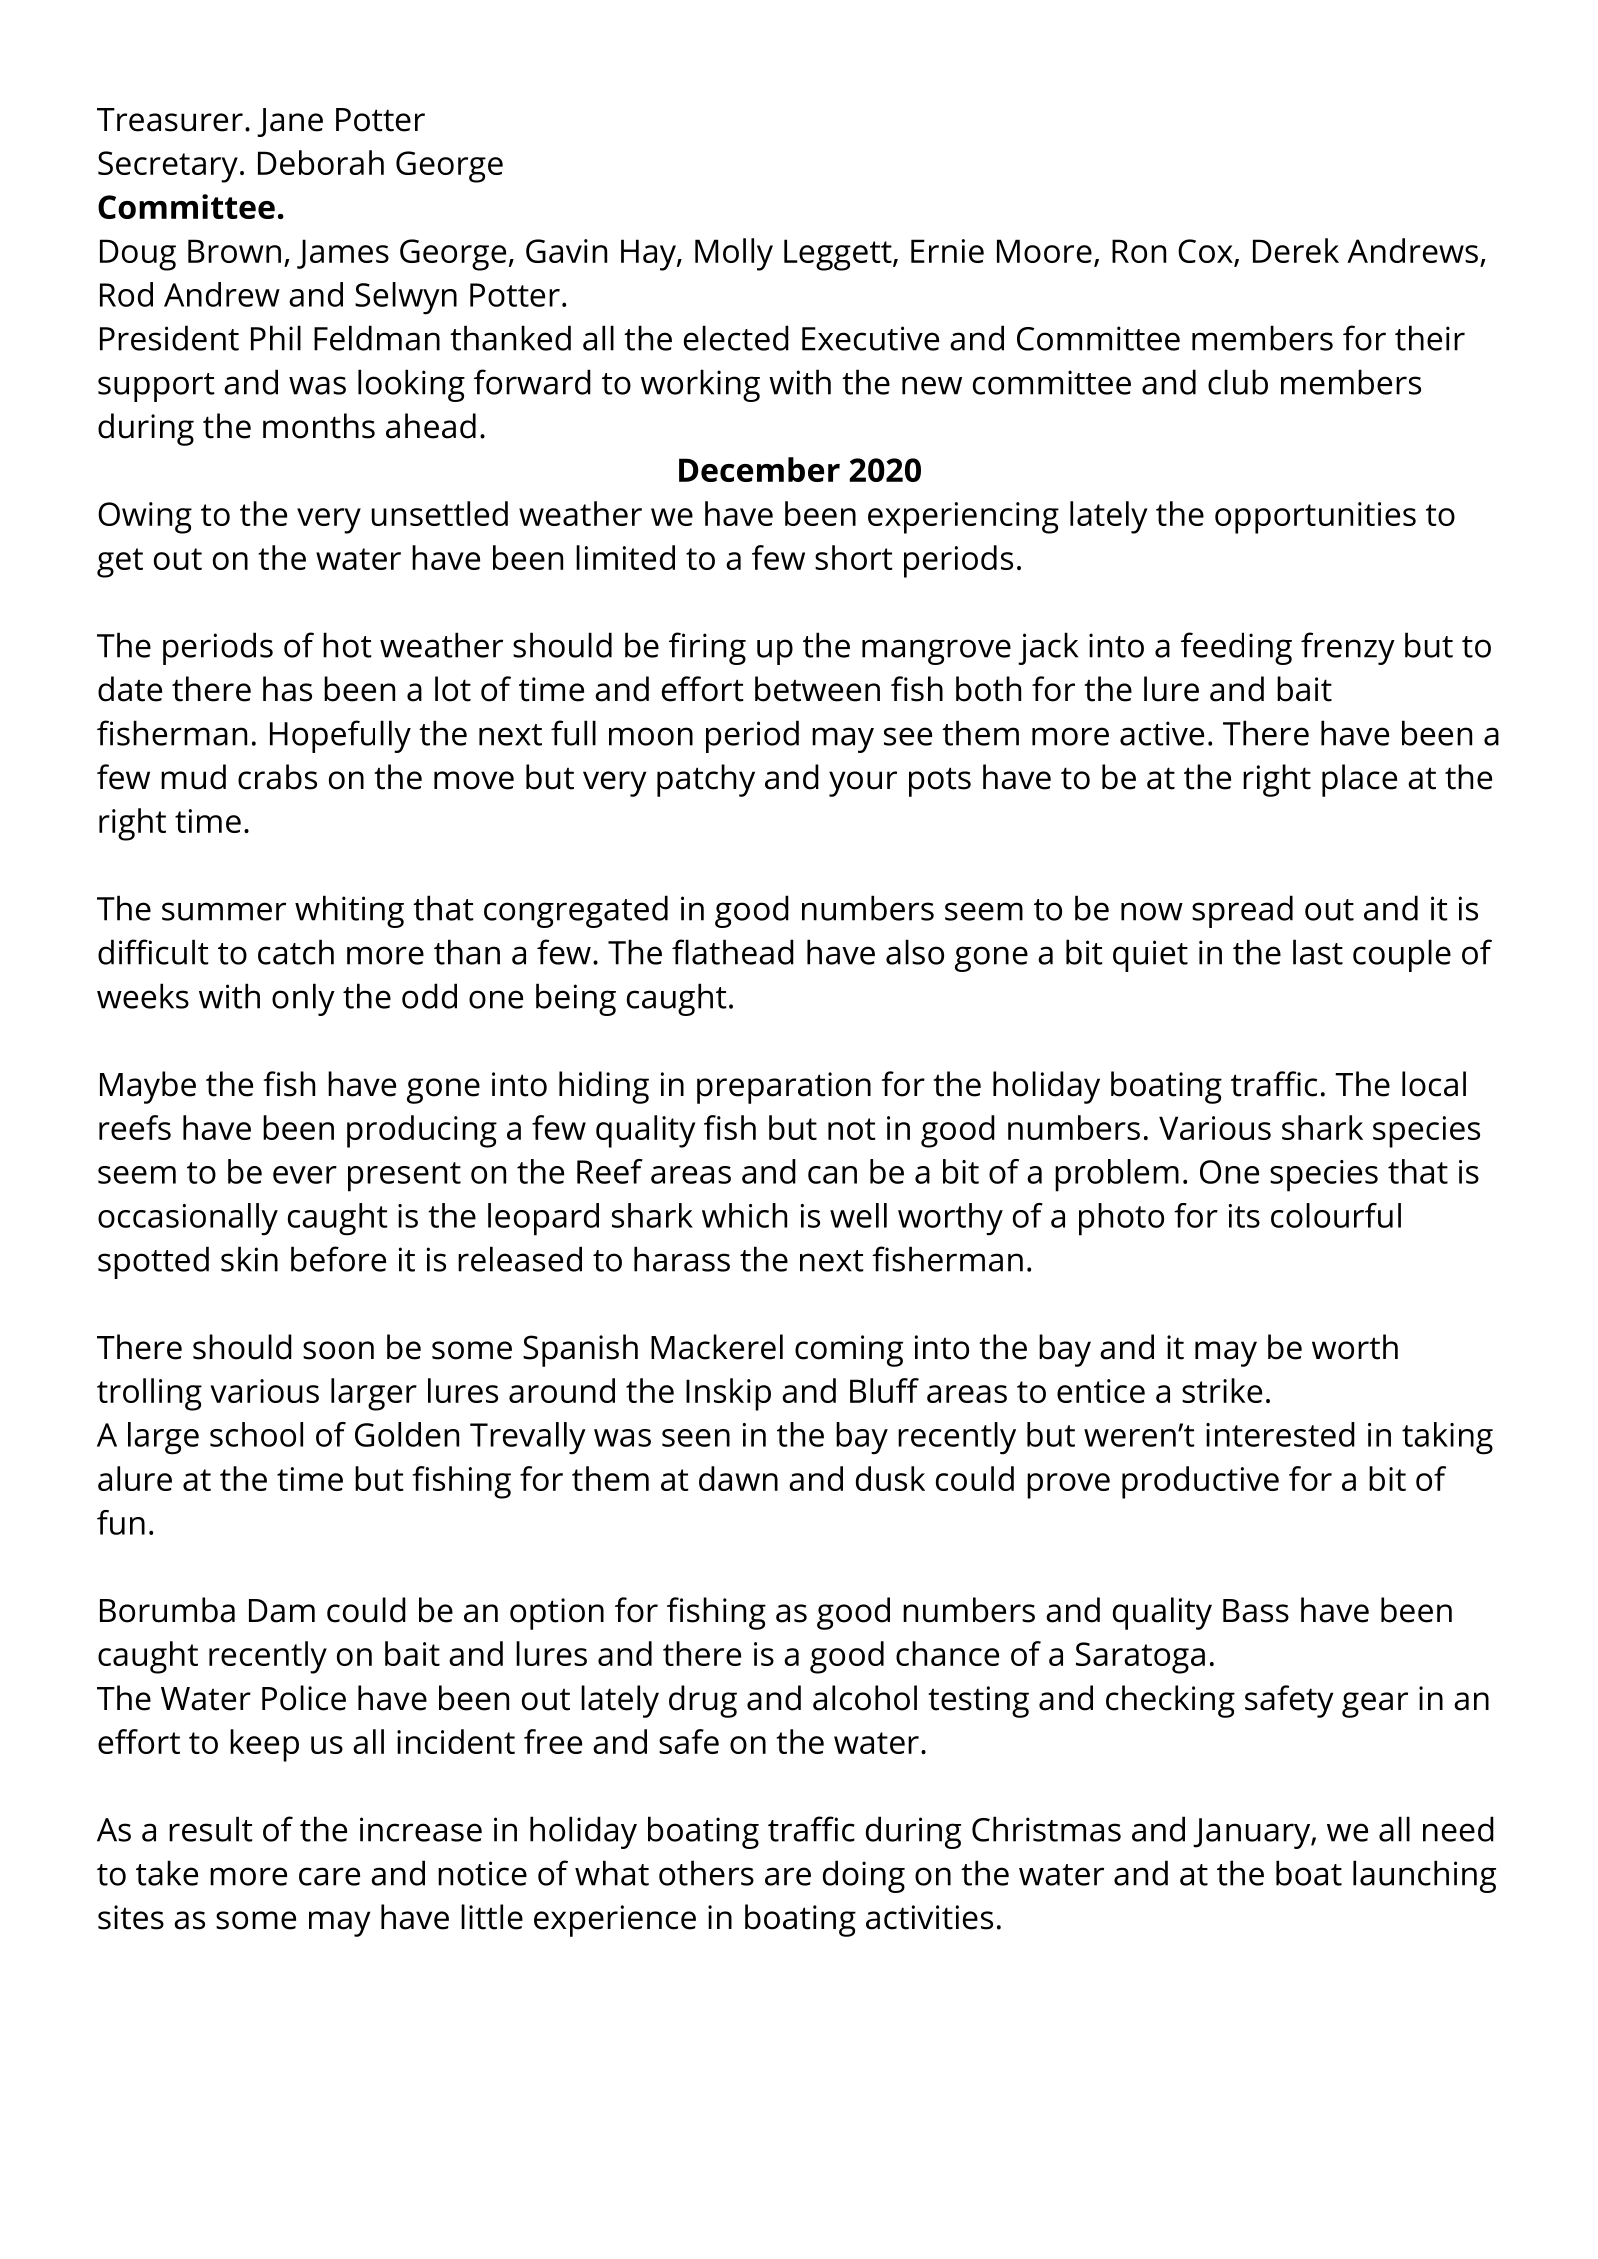 This screenshot has width=1598, height=2259. What do you see at coordinates (303, 999) in the screenshot?
I see `only` at bounding box center [303, 999].
